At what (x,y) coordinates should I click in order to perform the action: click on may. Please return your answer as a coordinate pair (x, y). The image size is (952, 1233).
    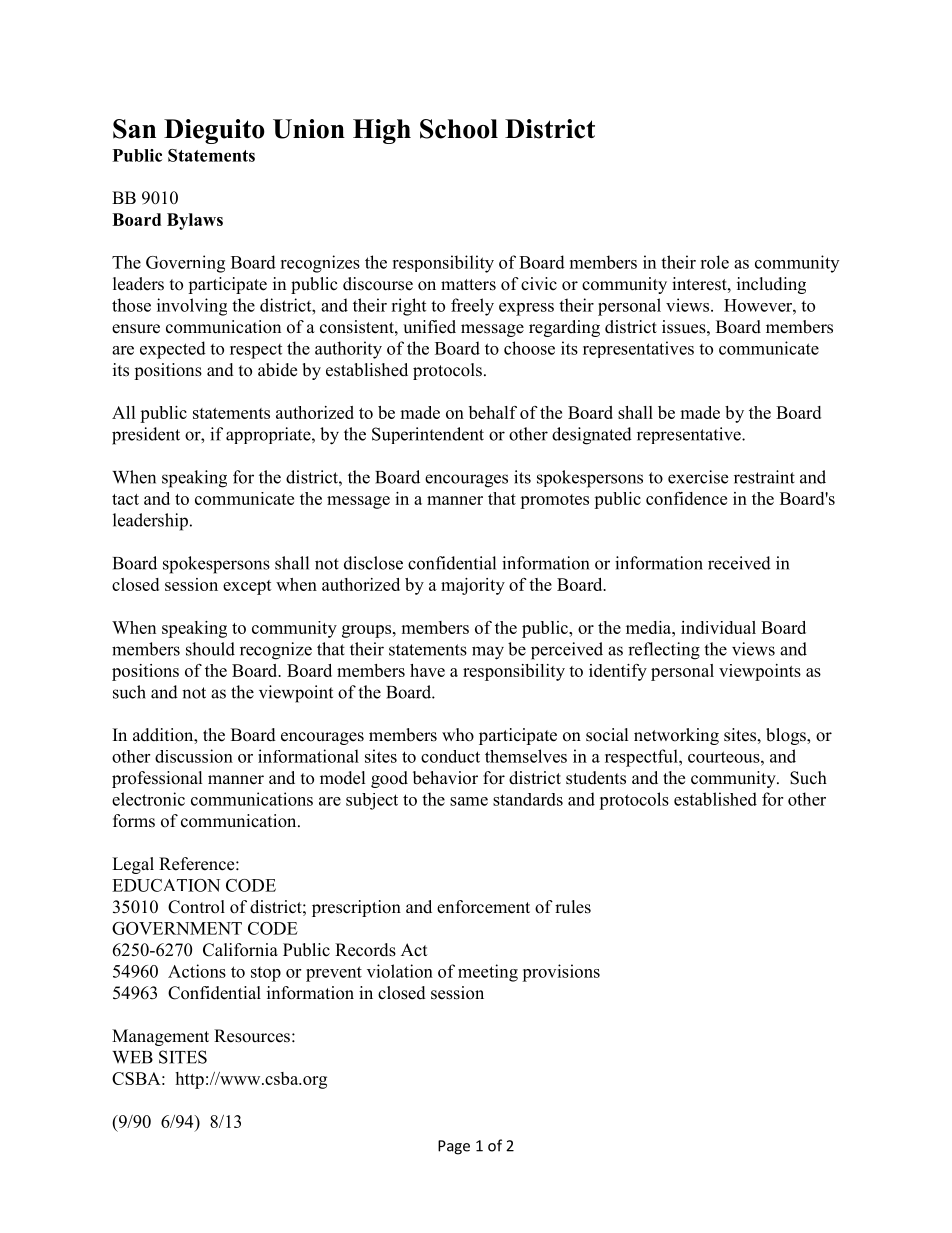
    Looking at the image, I should click on (488, 653).
